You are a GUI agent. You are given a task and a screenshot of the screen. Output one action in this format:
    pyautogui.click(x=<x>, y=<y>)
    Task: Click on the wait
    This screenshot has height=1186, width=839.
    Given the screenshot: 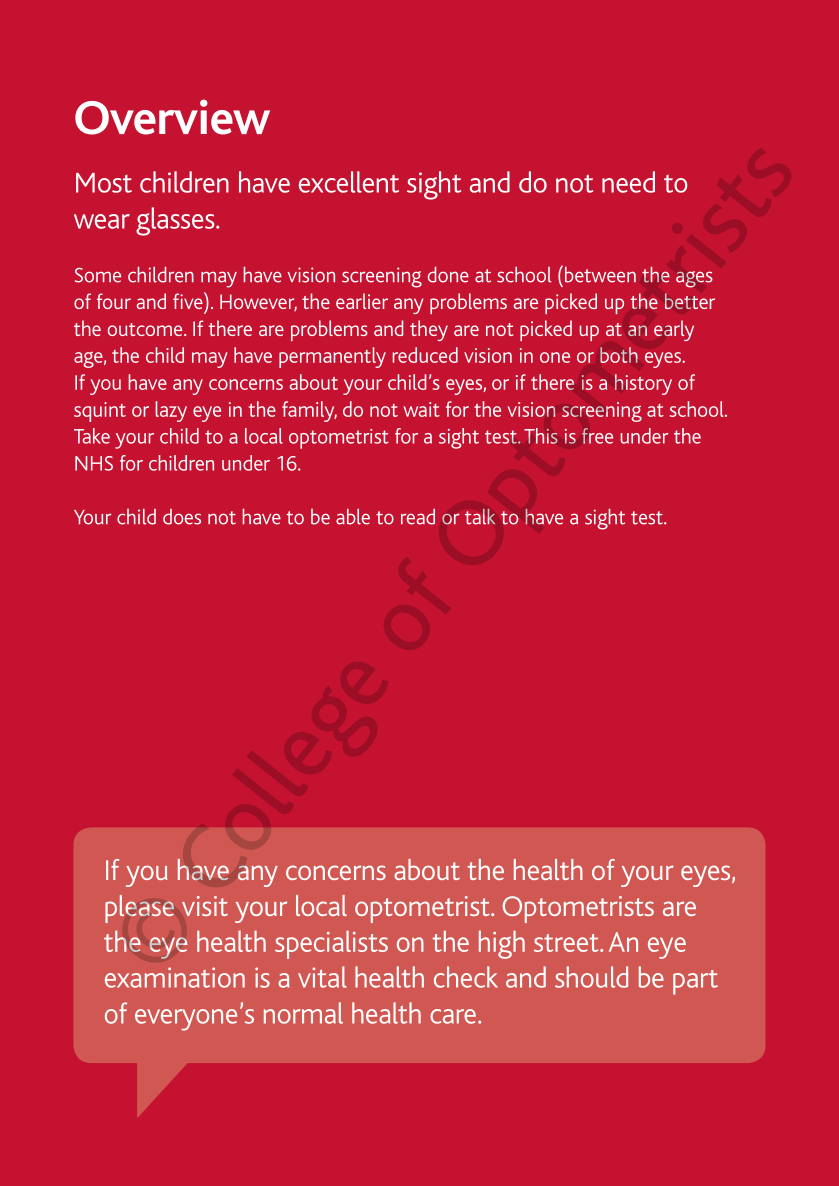 What is the action you would take?
    pyautogui.click(x=421, y=409)
